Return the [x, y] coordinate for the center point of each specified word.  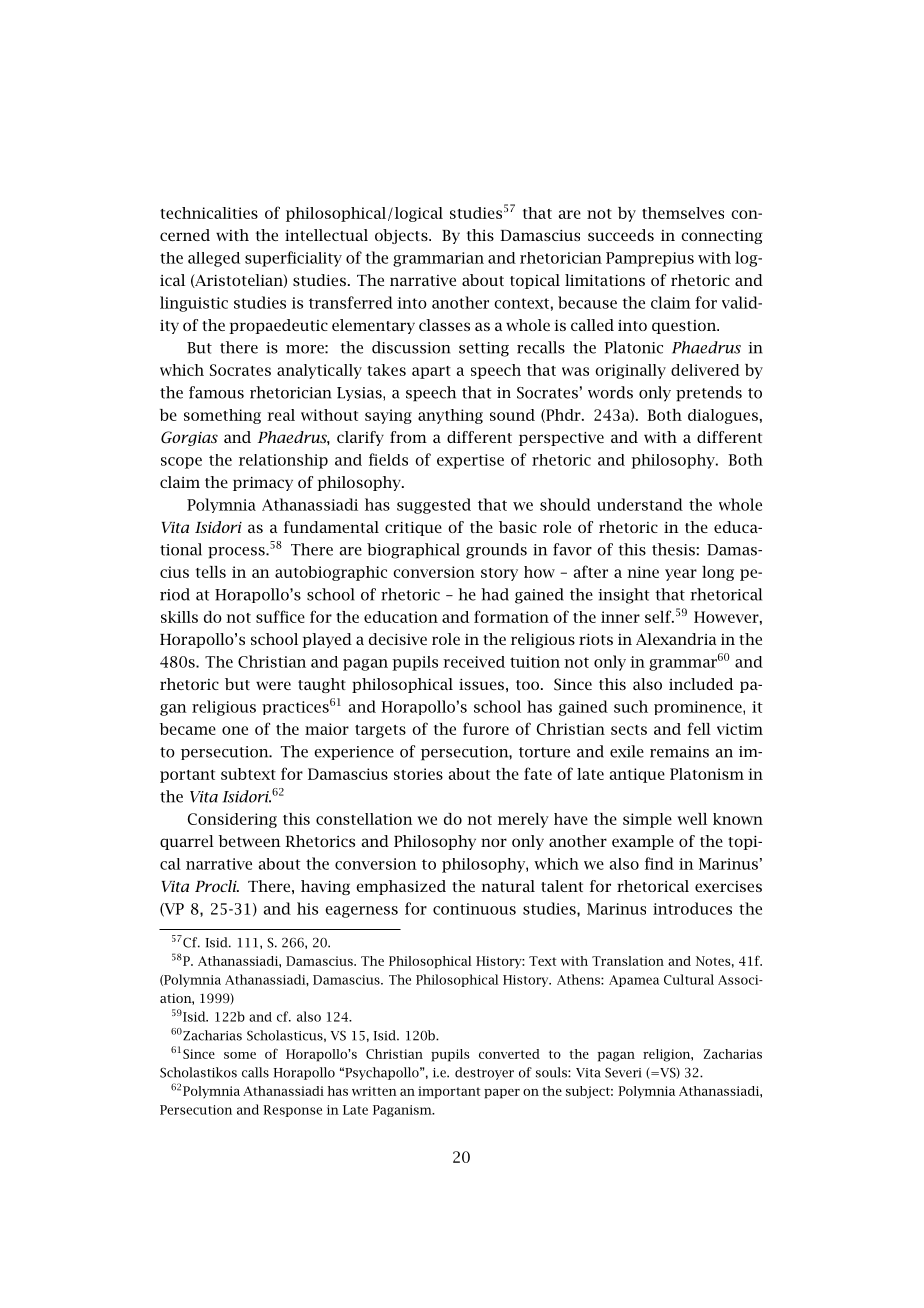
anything [450, 416]
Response [292, 1111]
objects [402, 236]
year [681, 575]
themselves [683, 213]
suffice [280, 616]
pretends [709, 394]
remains [679, 752]
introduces [692, 908]
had [495, 594]
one [235, 730]
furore [486, 728]
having [325, 887]
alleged [214, 259]
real [281, 415]
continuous [474, 909]
